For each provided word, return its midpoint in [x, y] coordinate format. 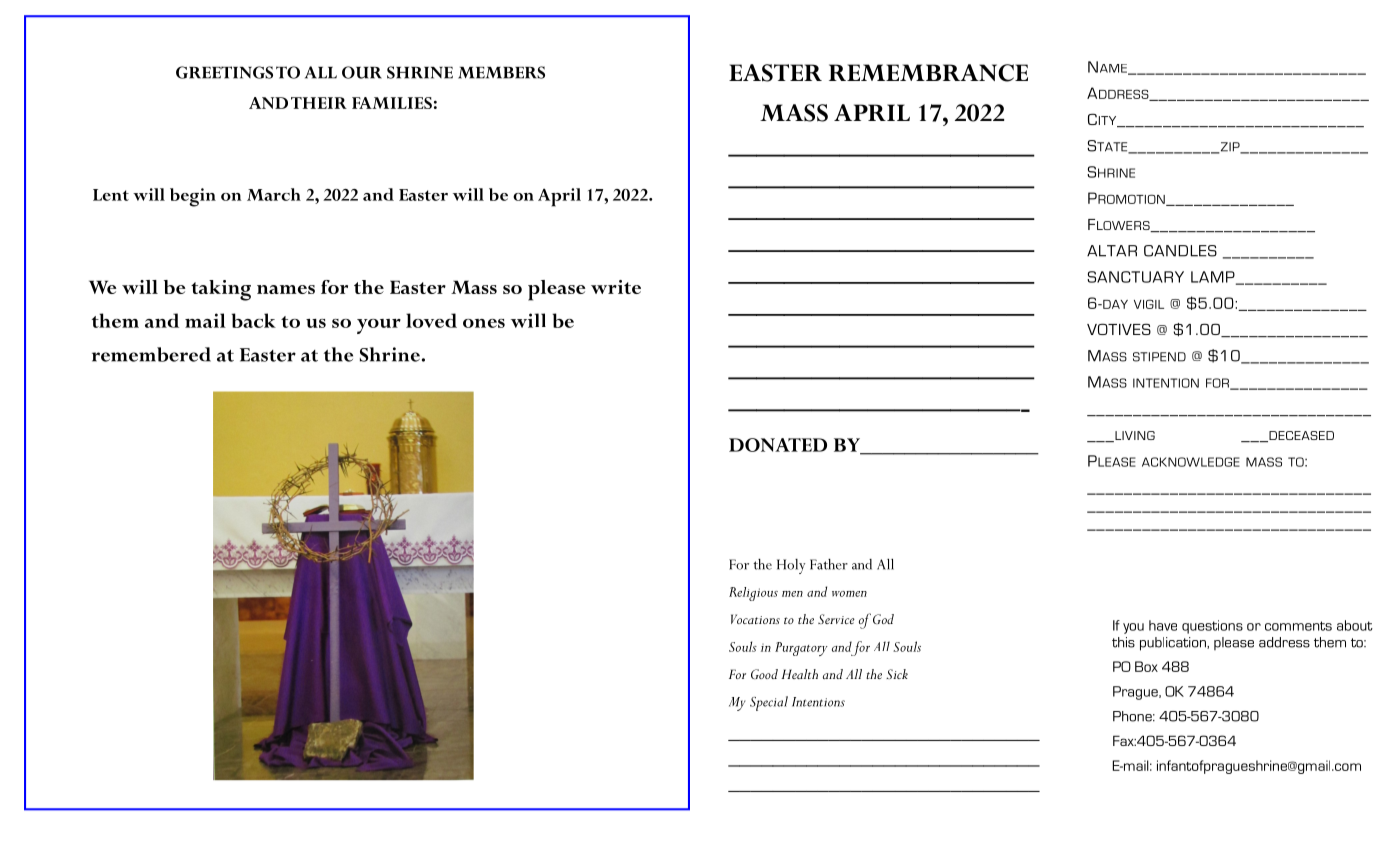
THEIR [319, 103]
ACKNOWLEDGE [1191, 462]
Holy [791, 566]
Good [764, 674]
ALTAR [1112, 251]
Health [799, 674]
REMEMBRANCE [928, 73]
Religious [753, 594]
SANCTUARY [1135, 277]
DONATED [778, 445]
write [616, 287]
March [274, 194]
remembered [151, 354]
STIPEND [1159, 357]
